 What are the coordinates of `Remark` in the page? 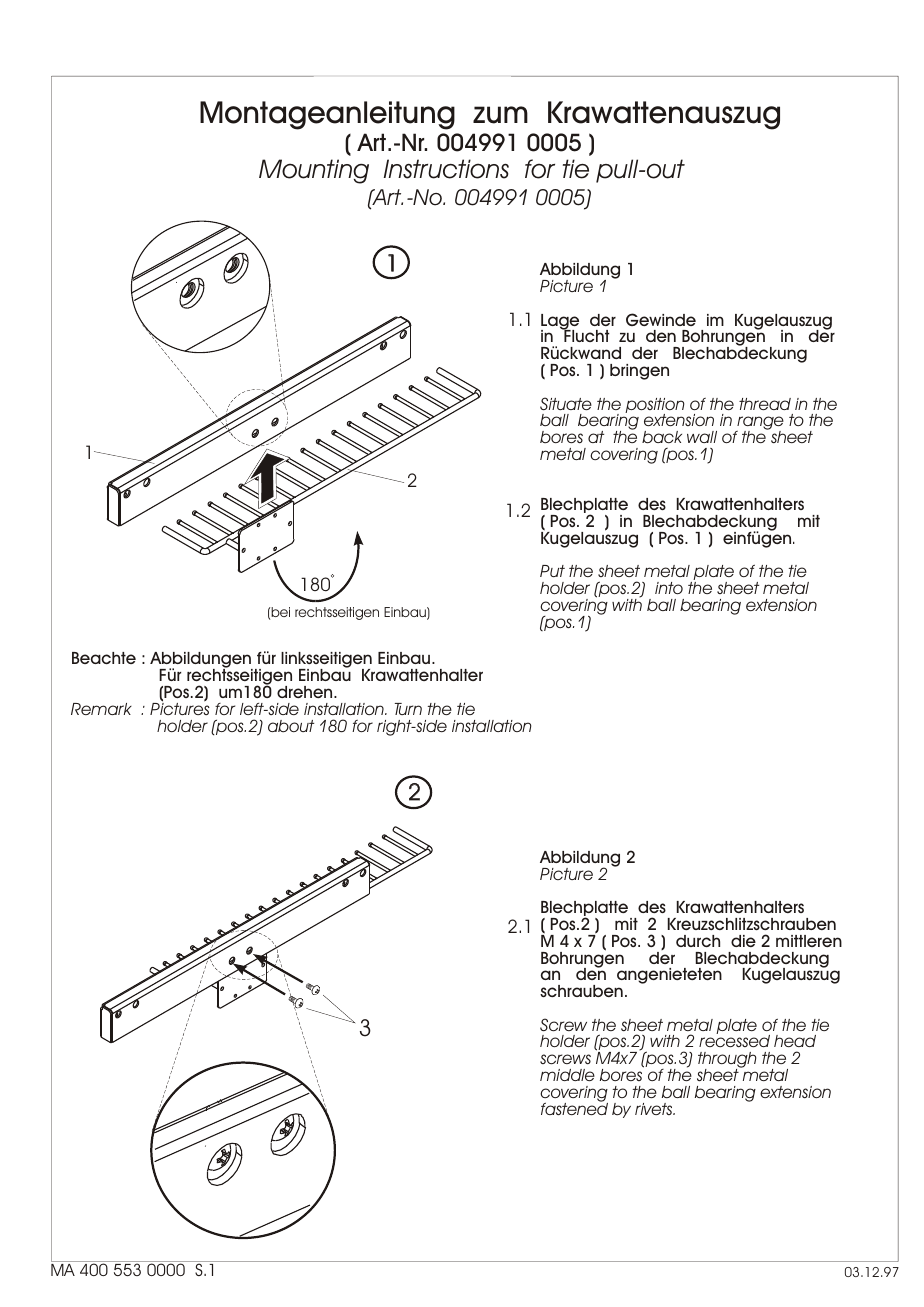 It's located at (101, 709).
